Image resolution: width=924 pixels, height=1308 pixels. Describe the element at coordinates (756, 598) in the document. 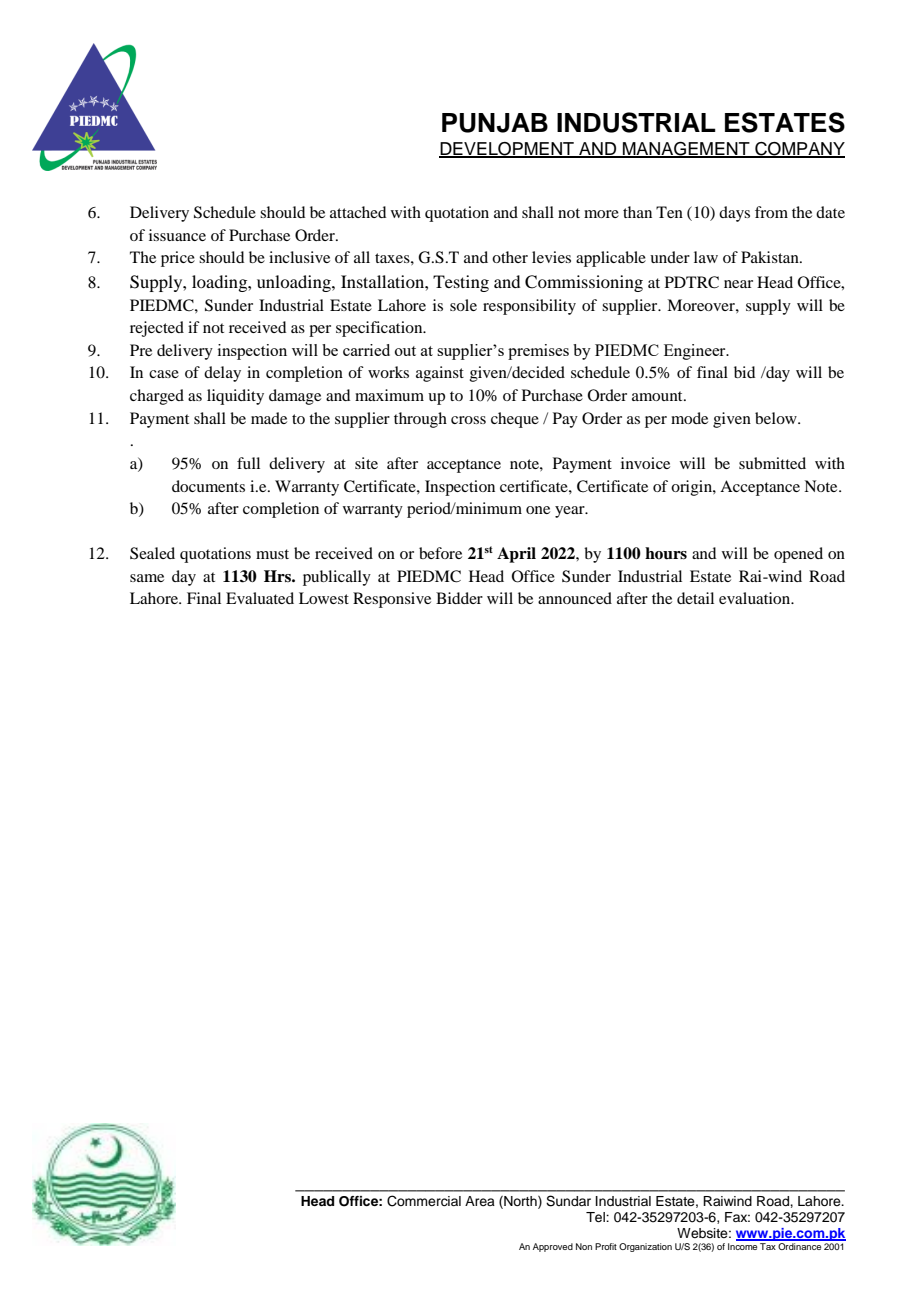

I see `evaluation` at that location.
